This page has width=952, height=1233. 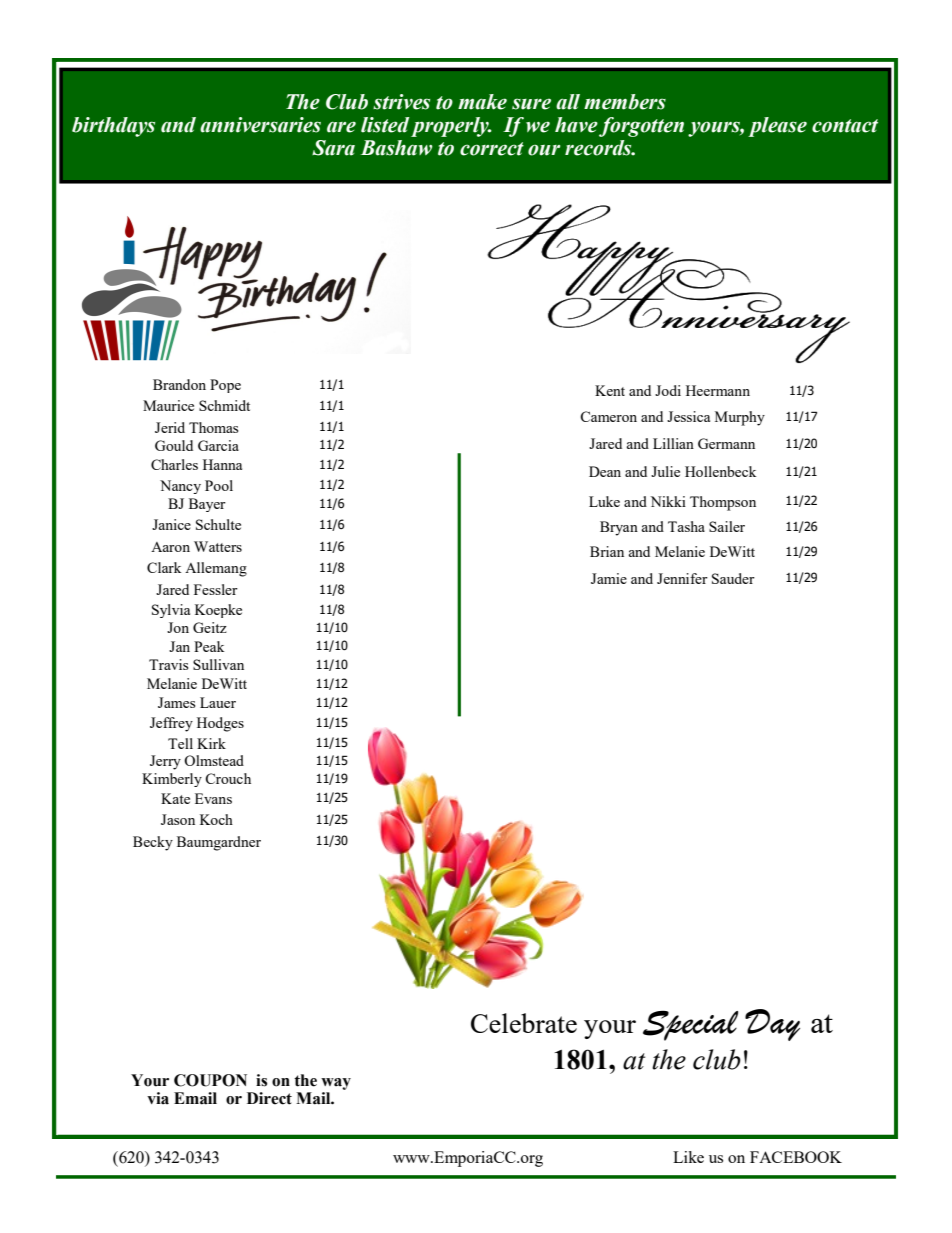 What do you see at coordinates (228, 778) in the page?
I see `Crouch` at bounding box center [228, 778].
